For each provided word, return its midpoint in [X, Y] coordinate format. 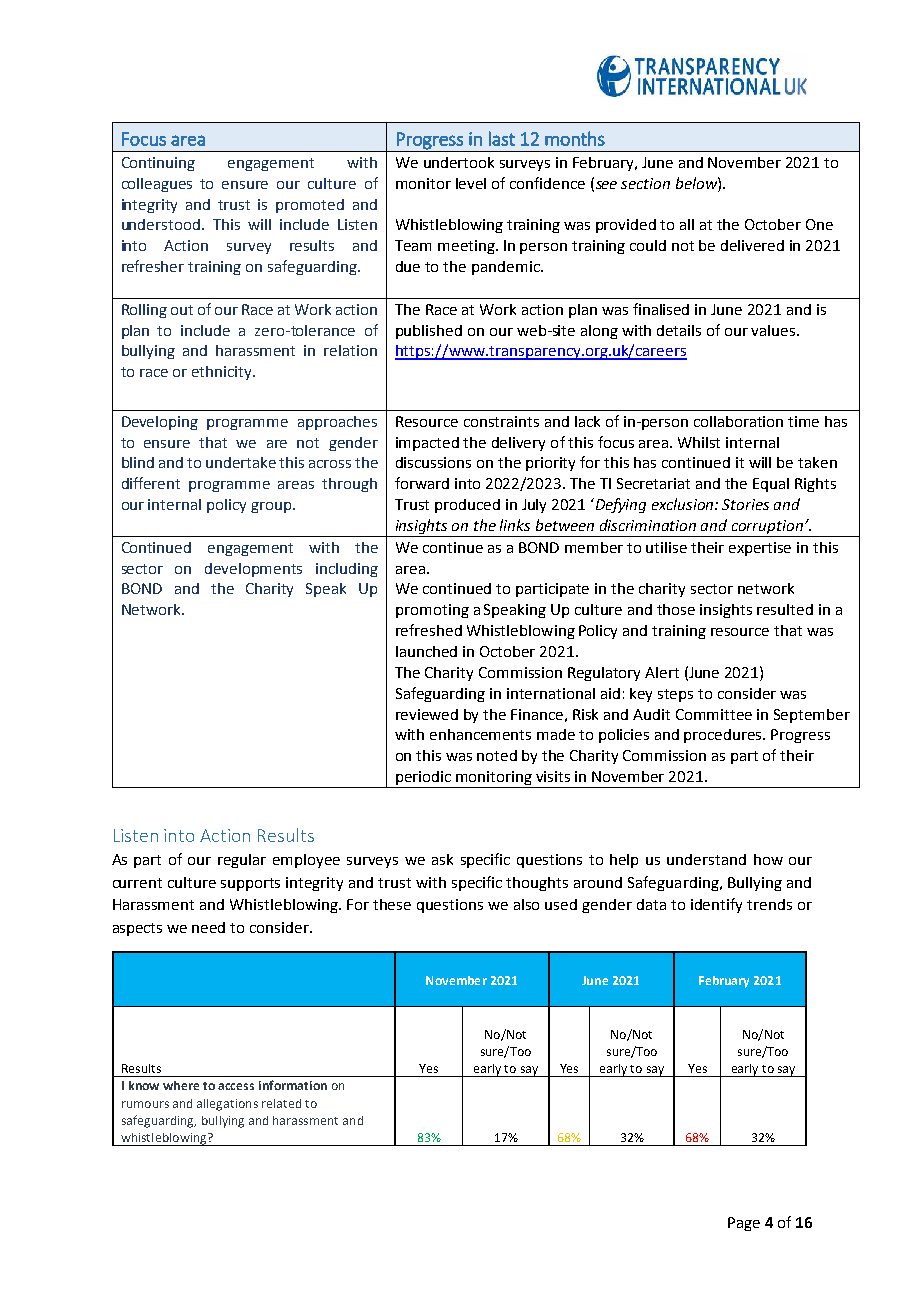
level [471, 183]
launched [426, 651]
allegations [227, 1105]
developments [253, 570]
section [645, 183]
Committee [714, 714]
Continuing [158, 164]
